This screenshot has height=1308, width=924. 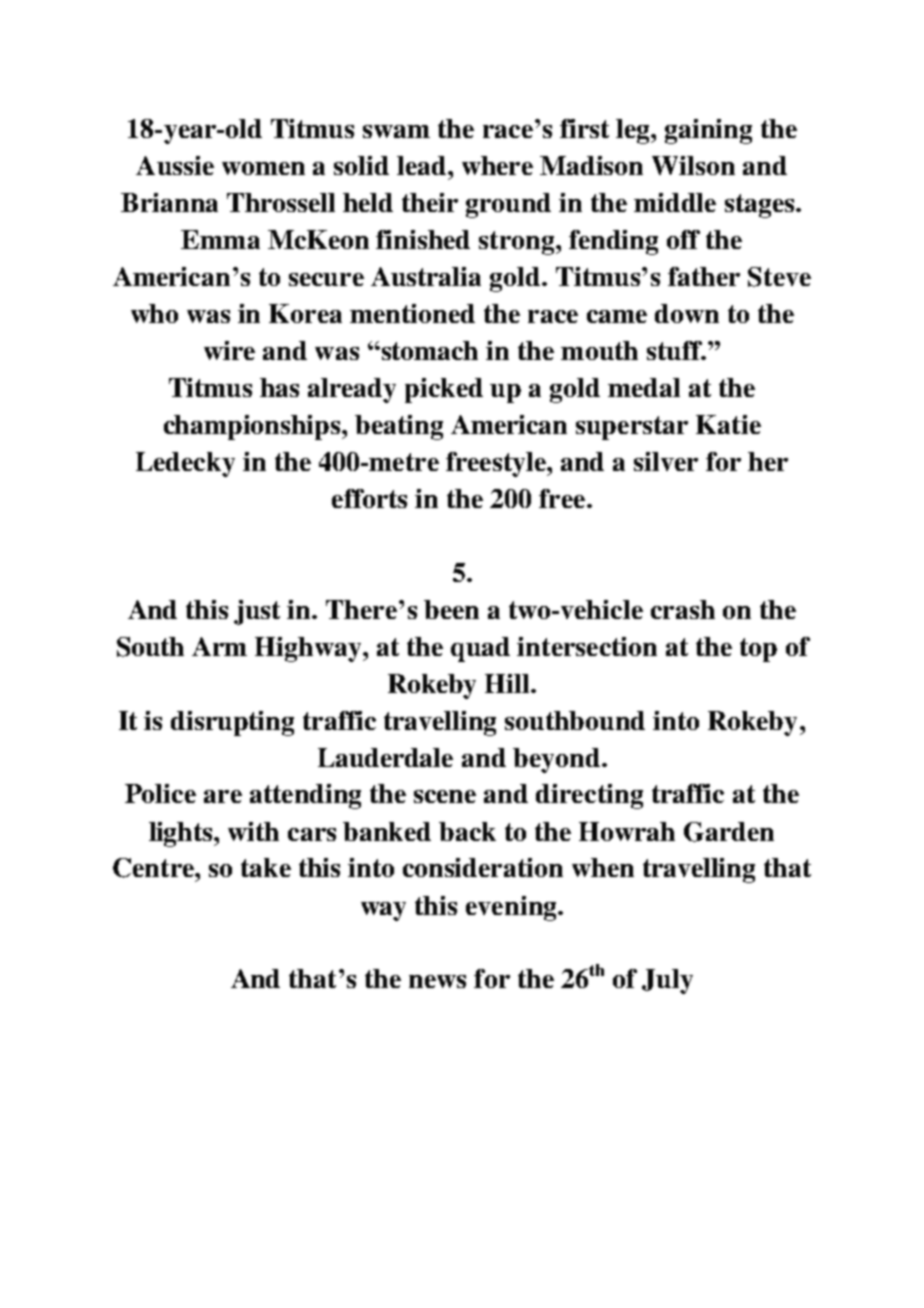 What do you see at coordinates (667, 981) in the screenshot?
I see `July` at bounding box center [667, 981].
